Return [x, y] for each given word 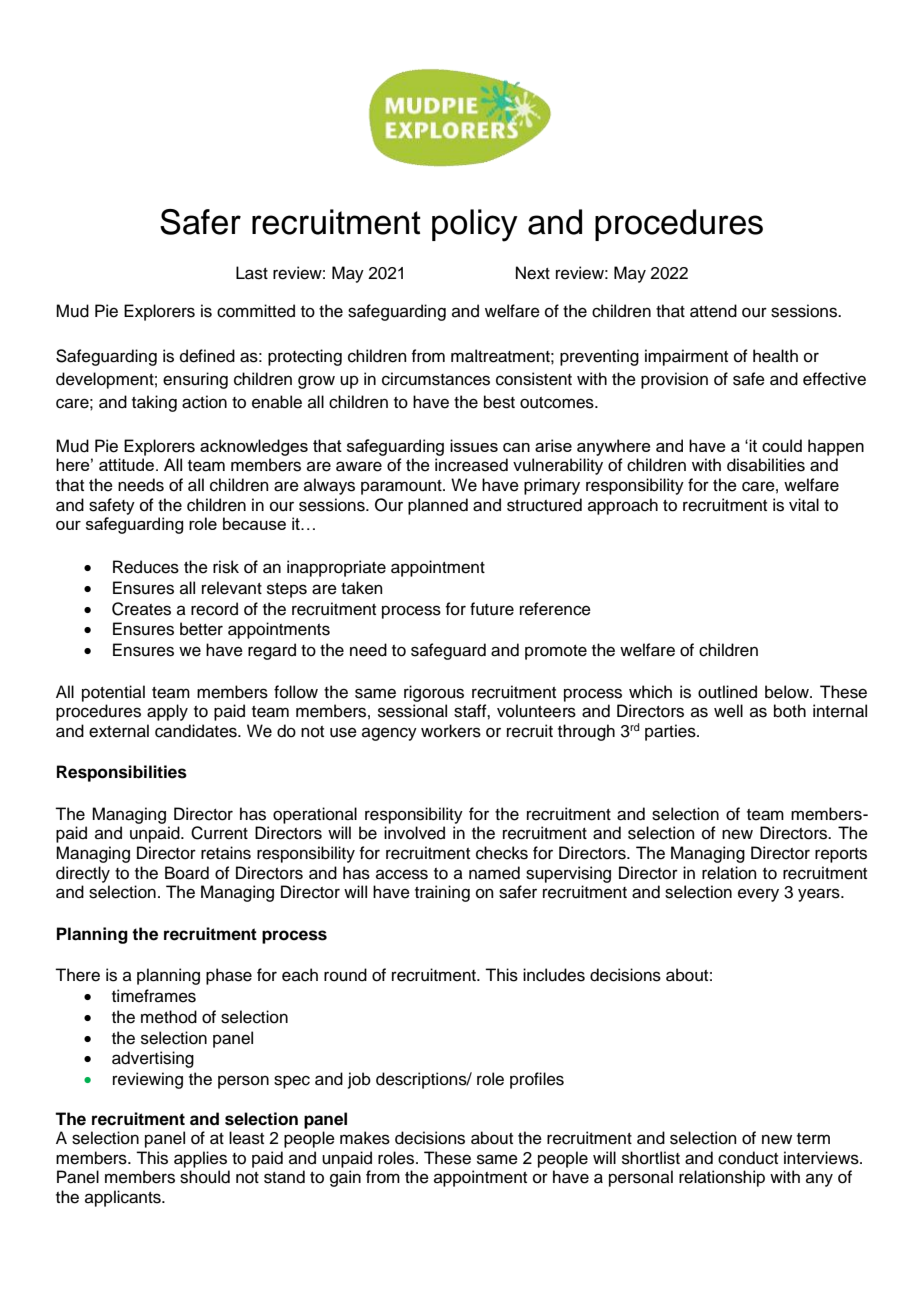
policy [475, 225]
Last [252, 273]
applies [200, 1159]
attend [713, 311]
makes [365, 1138]
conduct [748, 1158]
